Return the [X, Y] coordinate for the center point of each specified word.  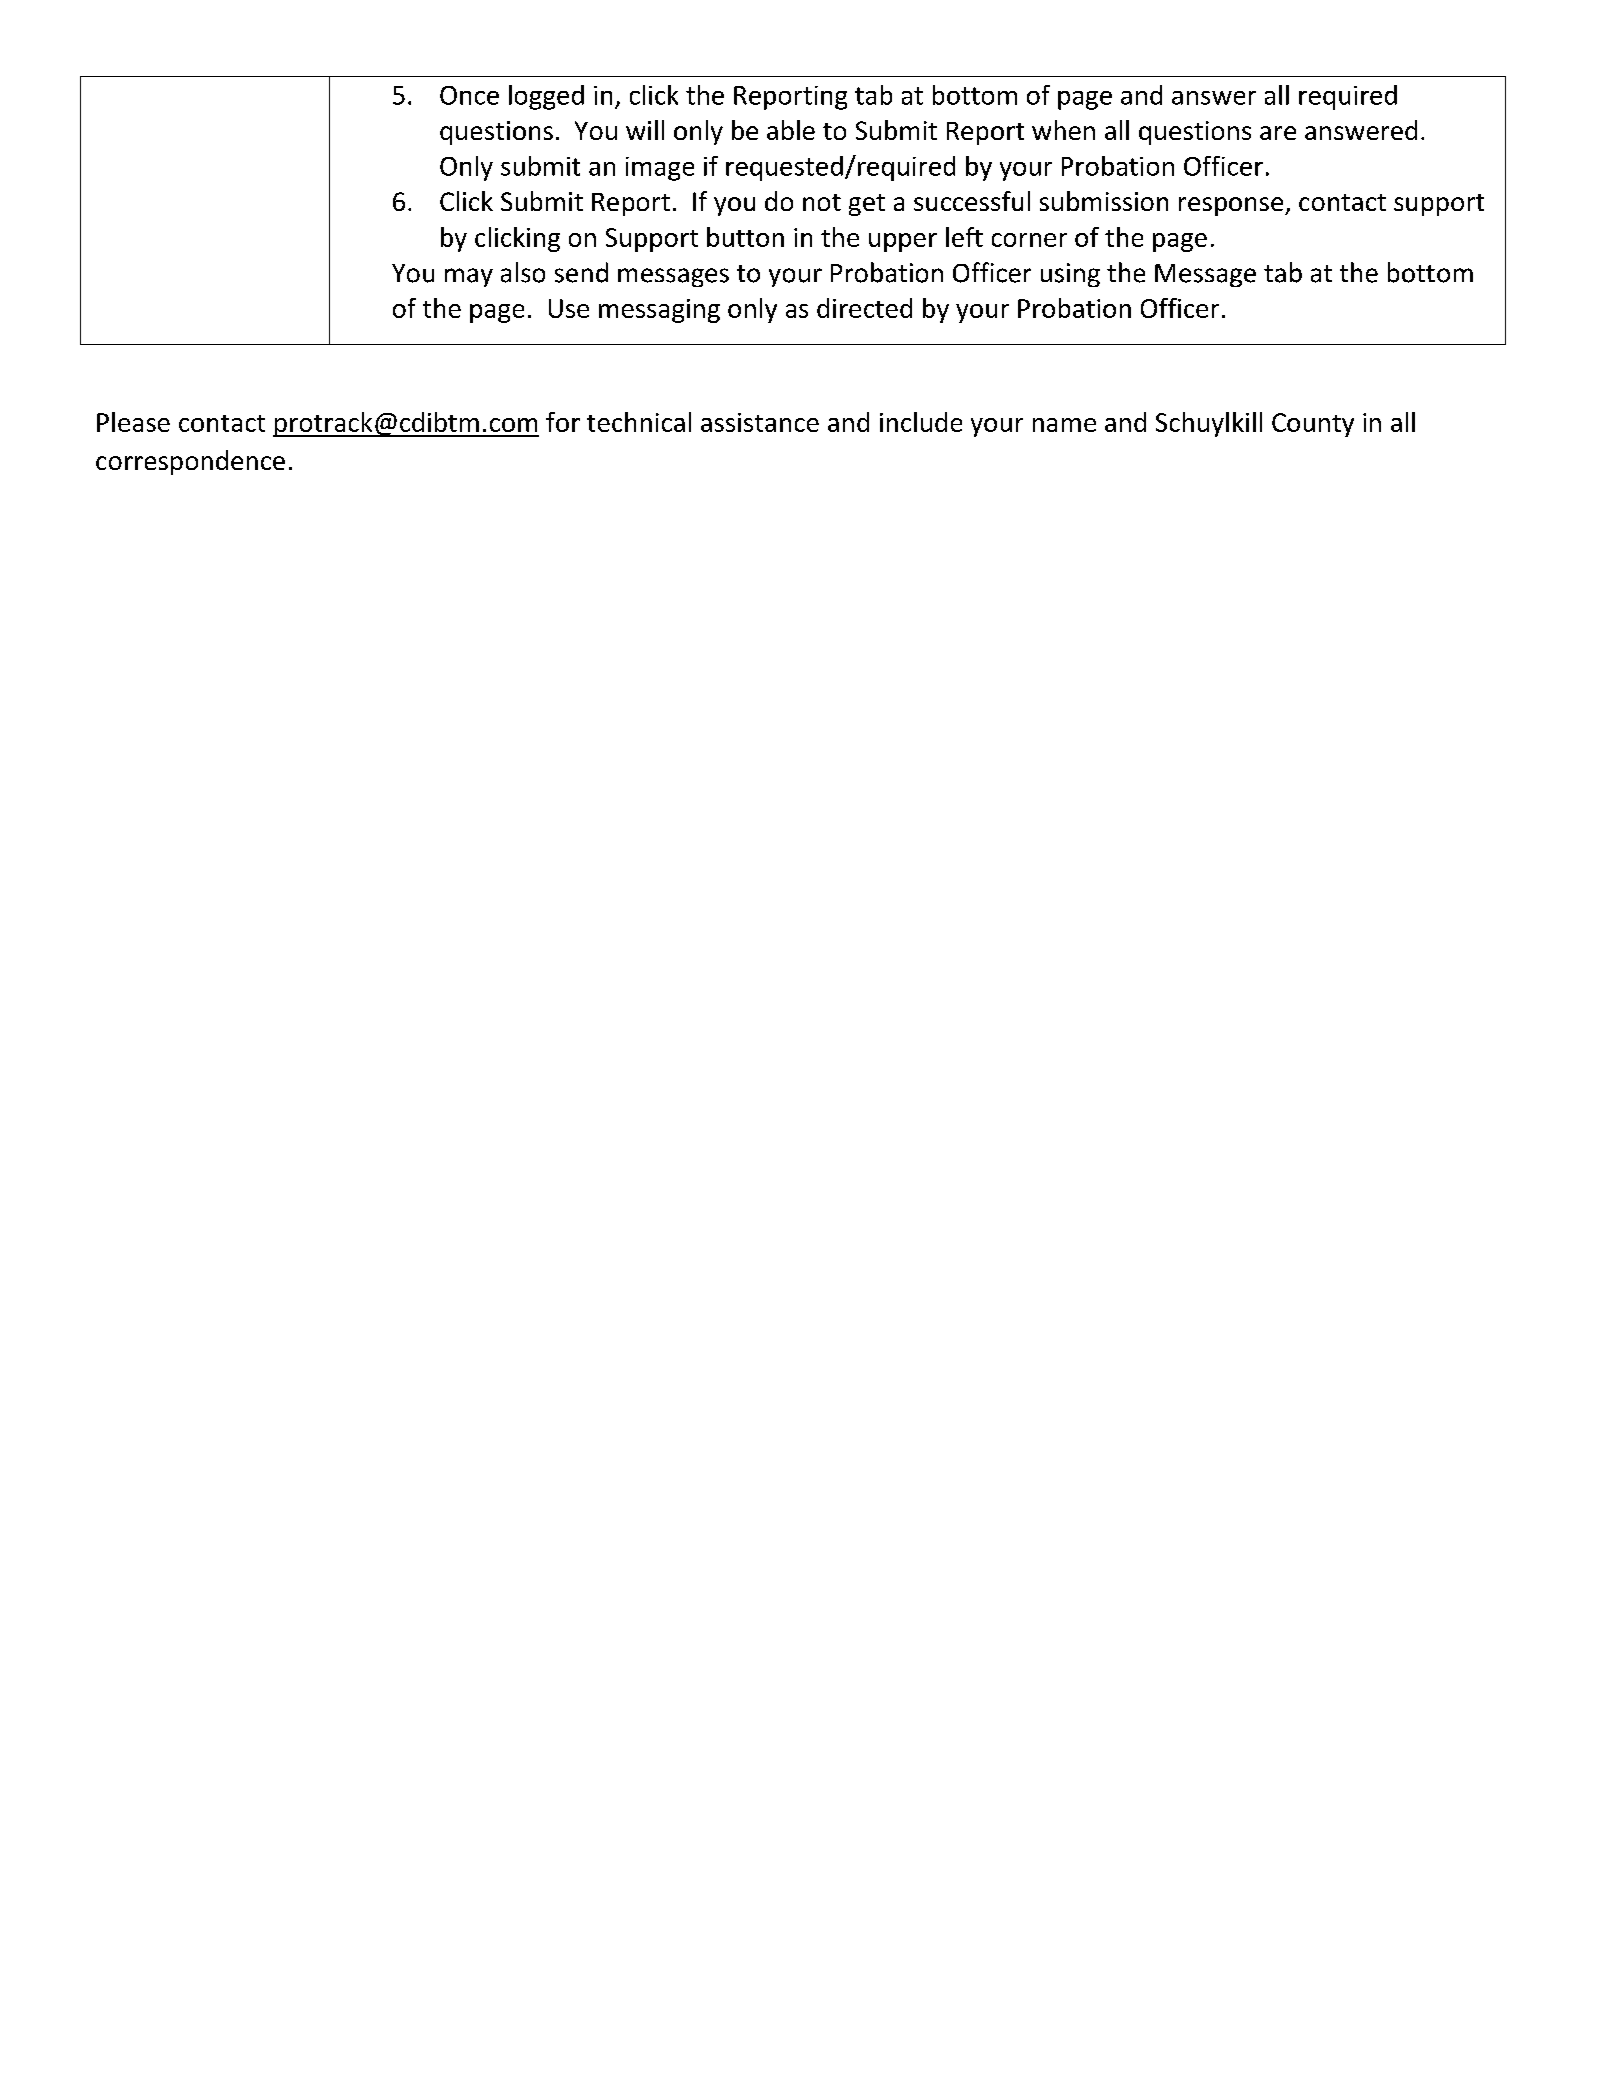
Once [469, 95]
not [822, 202]
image [660, 169]
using [1070, 275]
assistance [760, 422]
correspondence [190, 462]
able [791, 130]
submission [1104, 201]
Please [133, 422]
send [581, 272]
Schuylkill [1209, 424]
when [1063, 130]
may [469, 277]
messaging [659, 311]
